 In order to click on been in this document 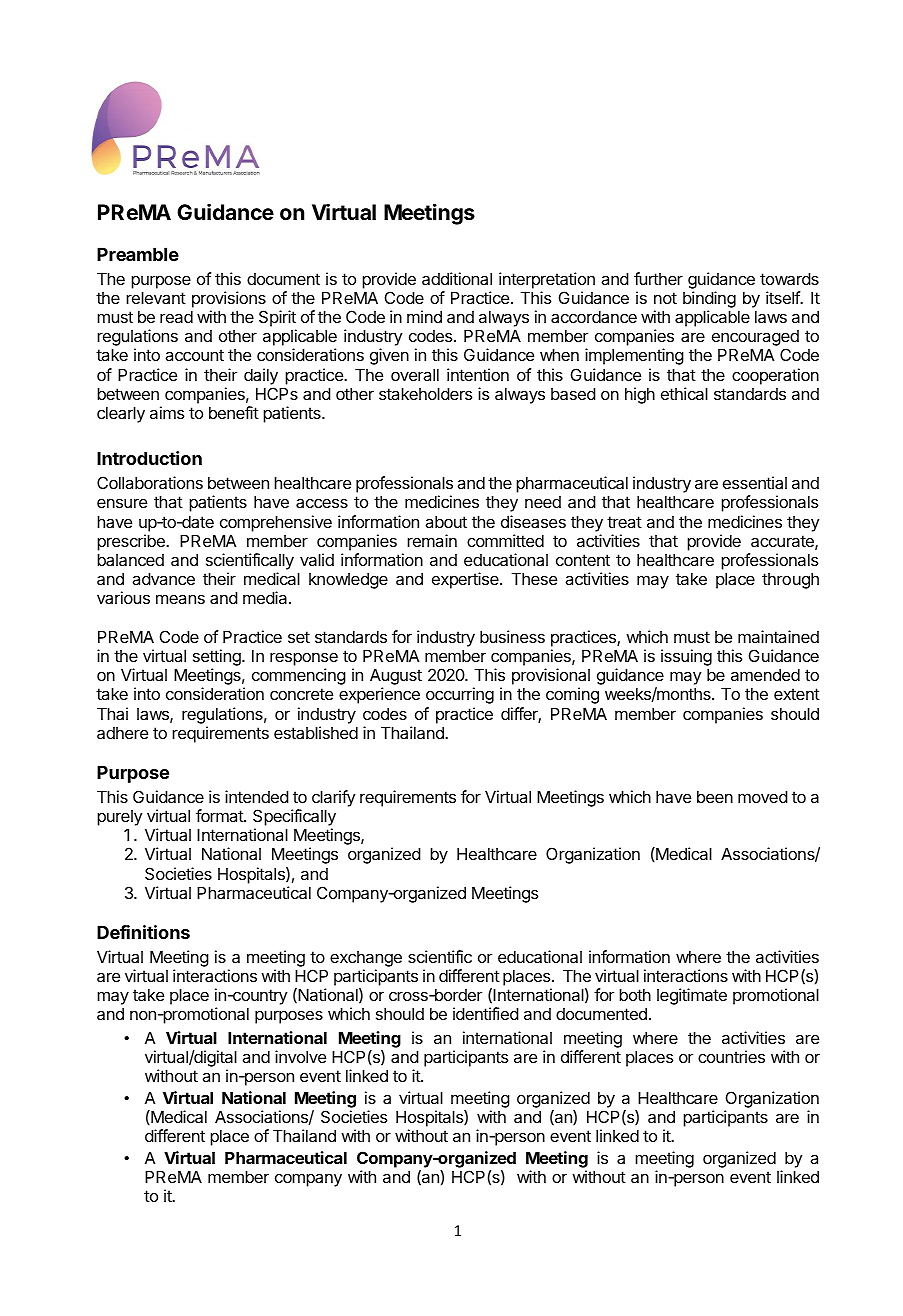, I will do `click(715, 796)`.
